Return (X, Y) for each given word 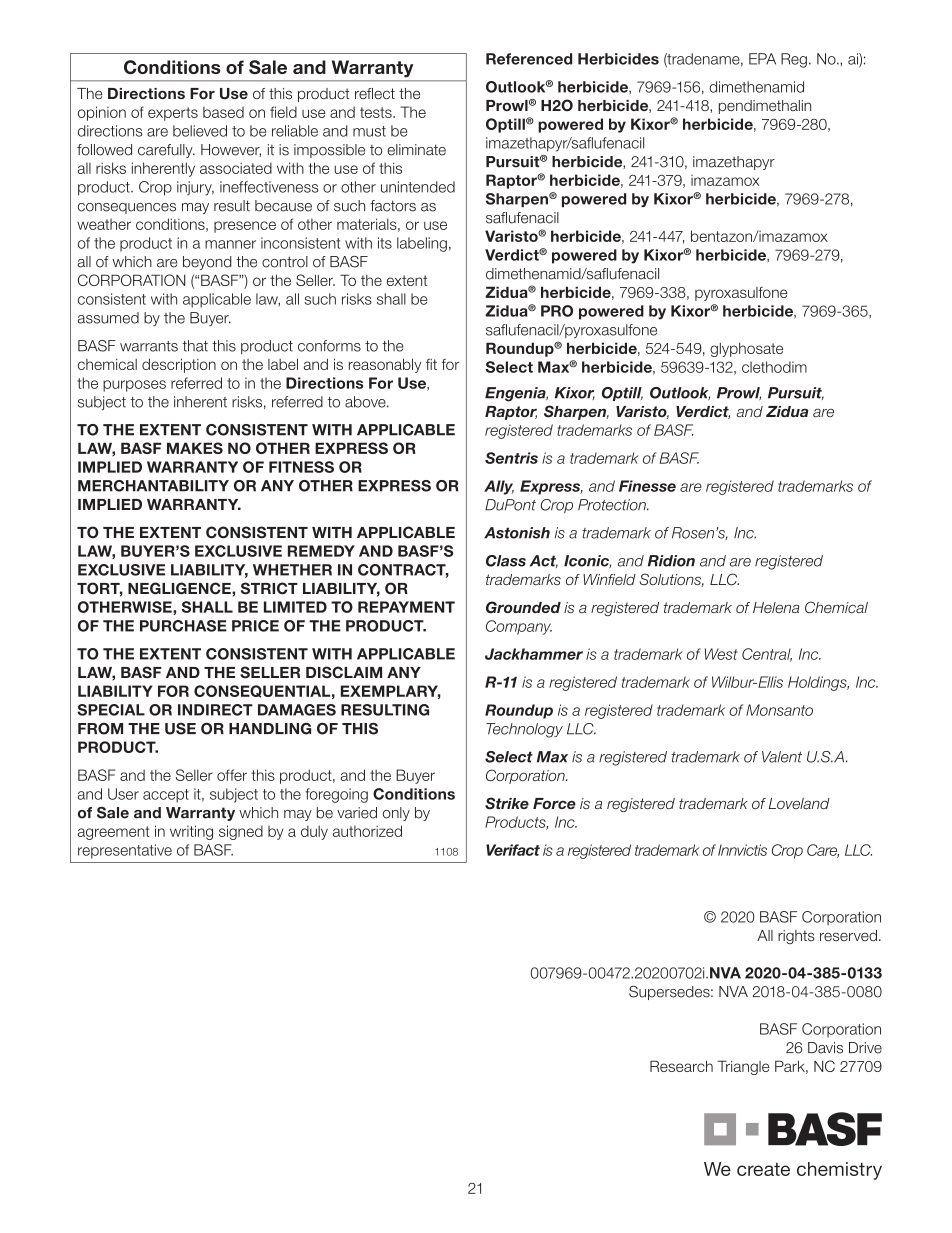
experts (173, 114)
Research (681, 1066)
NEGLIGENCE (180, 588)
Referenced (529, 59)
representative (125, 851)
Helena (776, 607)
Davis (825, 1048)
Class (506, 561)
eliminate (416, 150)
